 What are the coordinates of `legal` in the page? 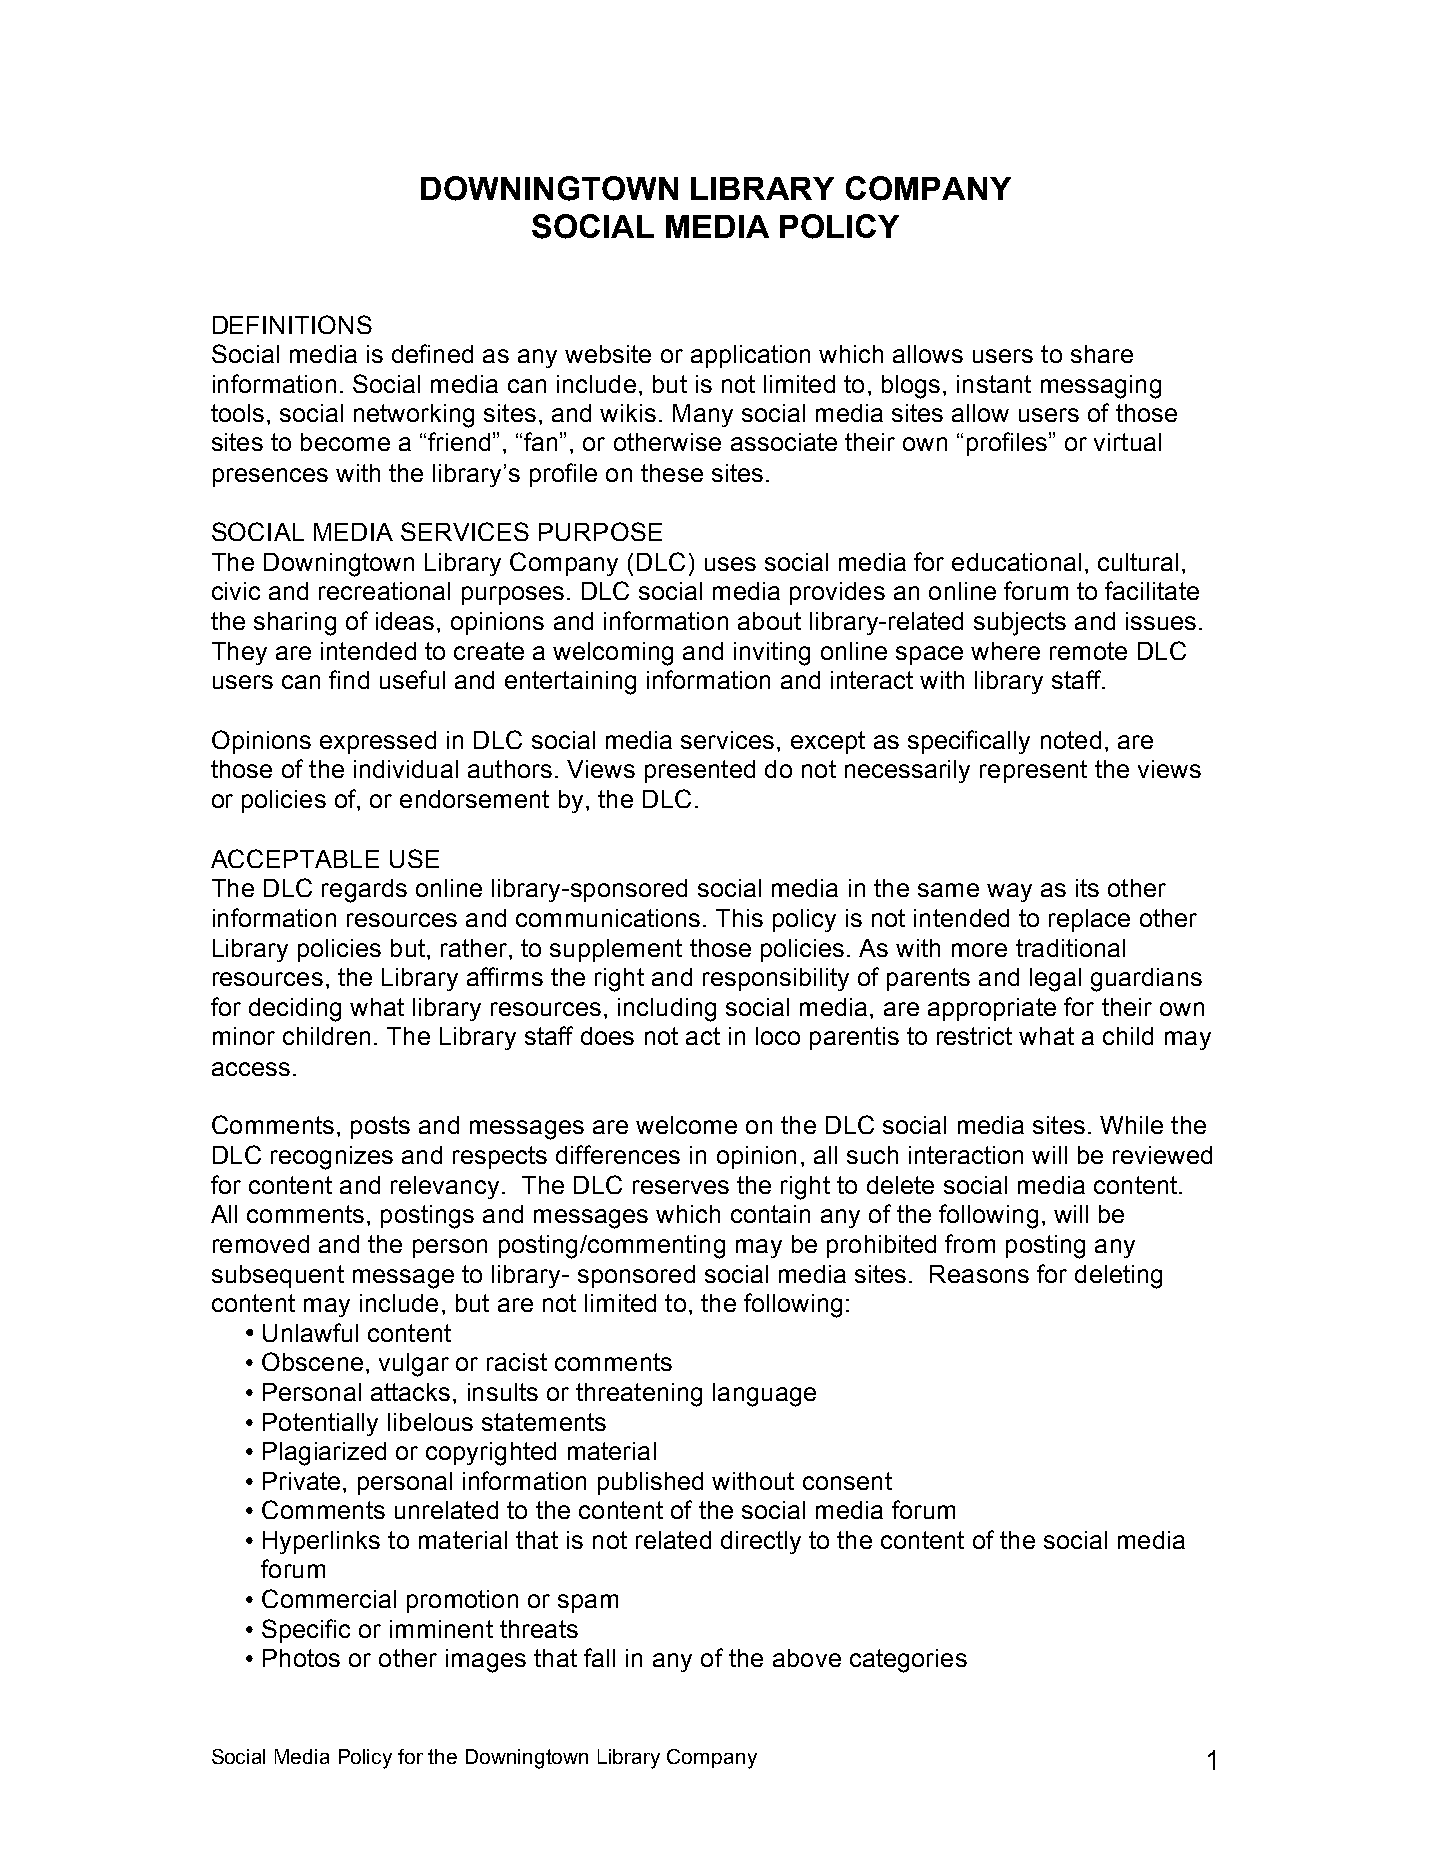 It's located at (1055, 980).
